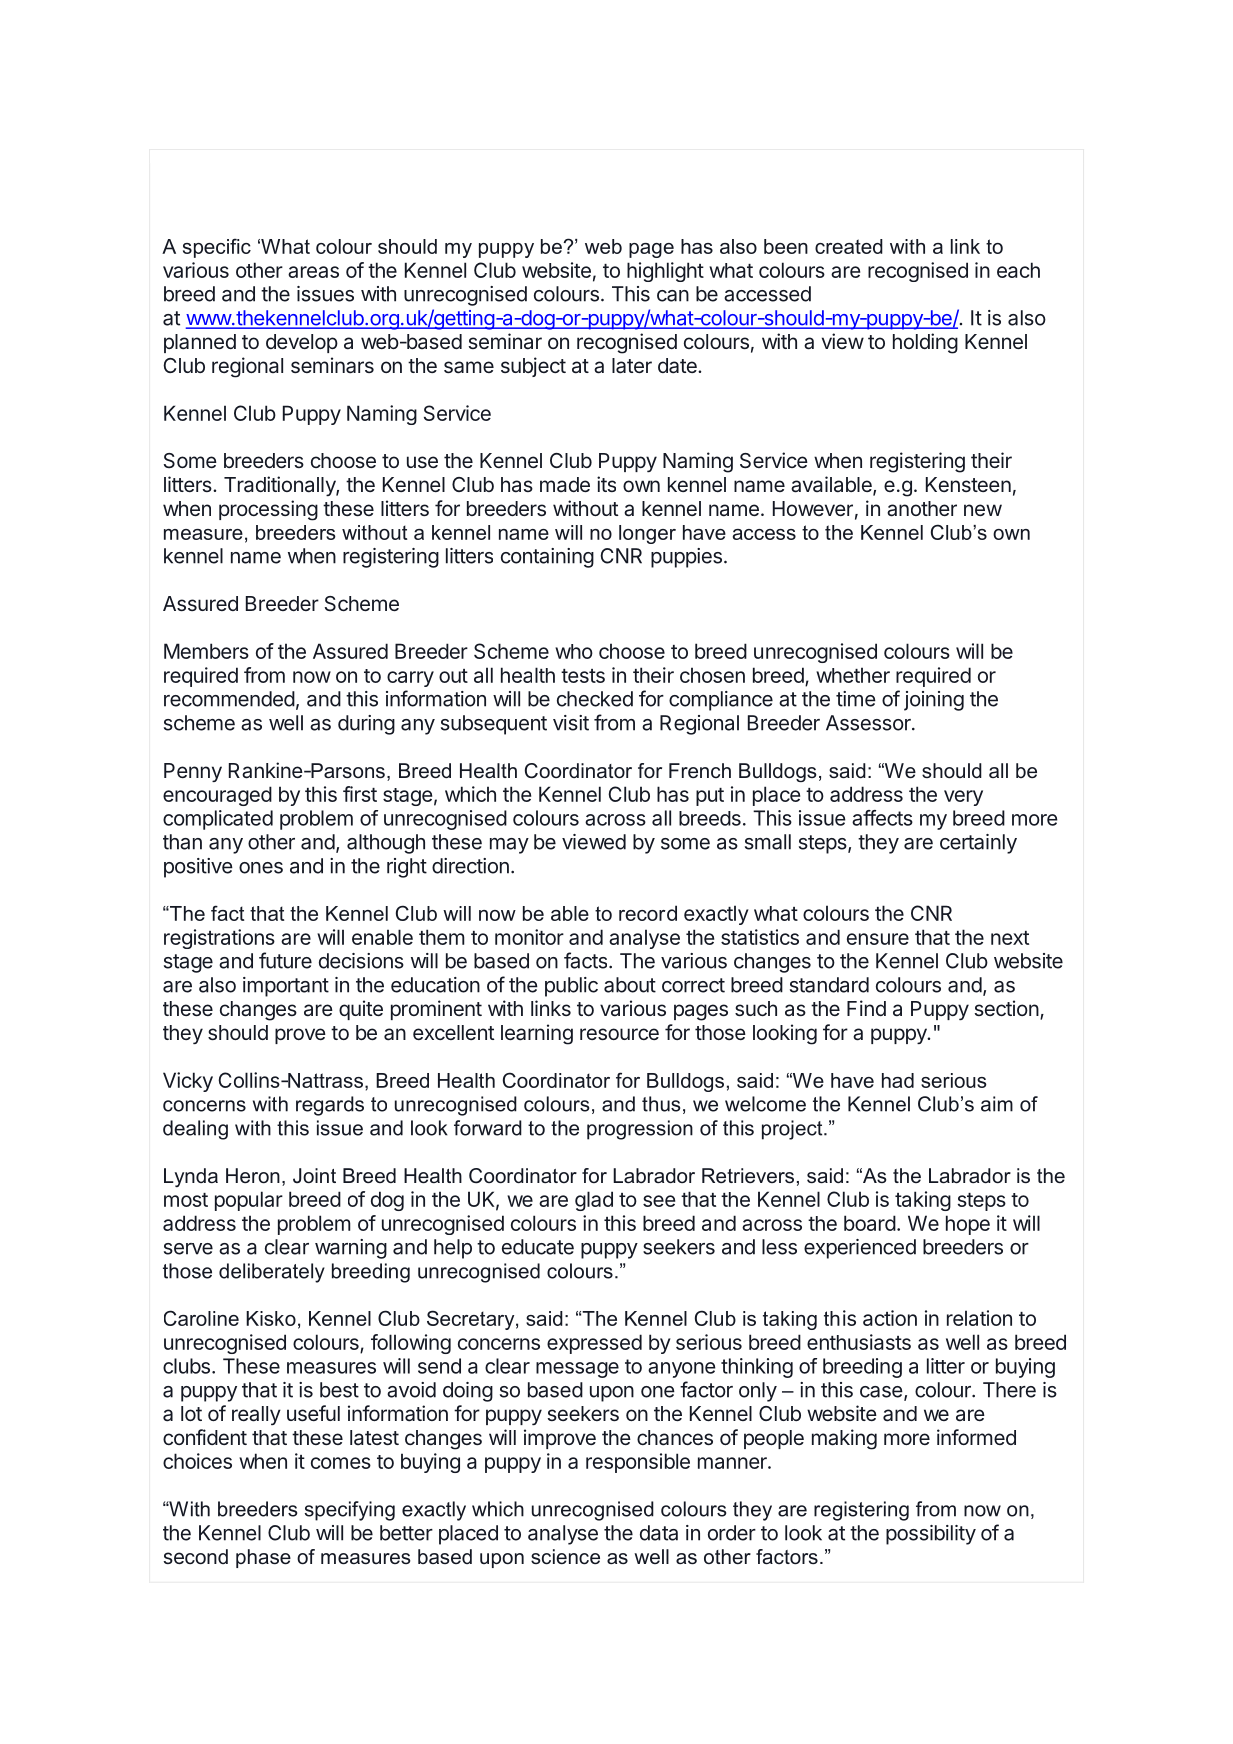 The width and height of the screenshot is (1233, 1744). What do you see at coordinates (870, 1223) in the screenshot?
I see `board` at bounding box center [870, 1223].
